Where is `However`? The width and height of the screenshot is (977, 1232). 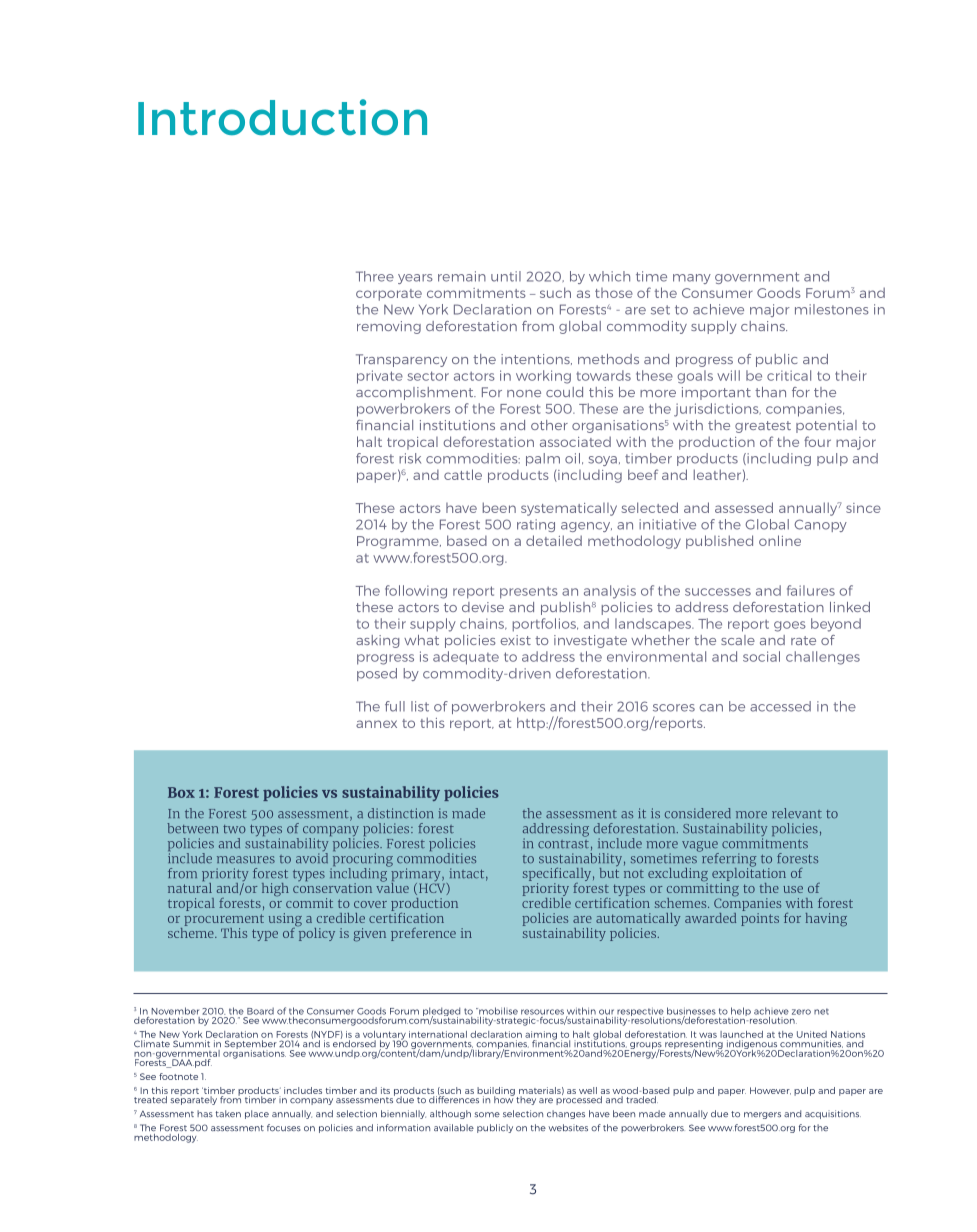
However is located at coordinates (770, 1091).
